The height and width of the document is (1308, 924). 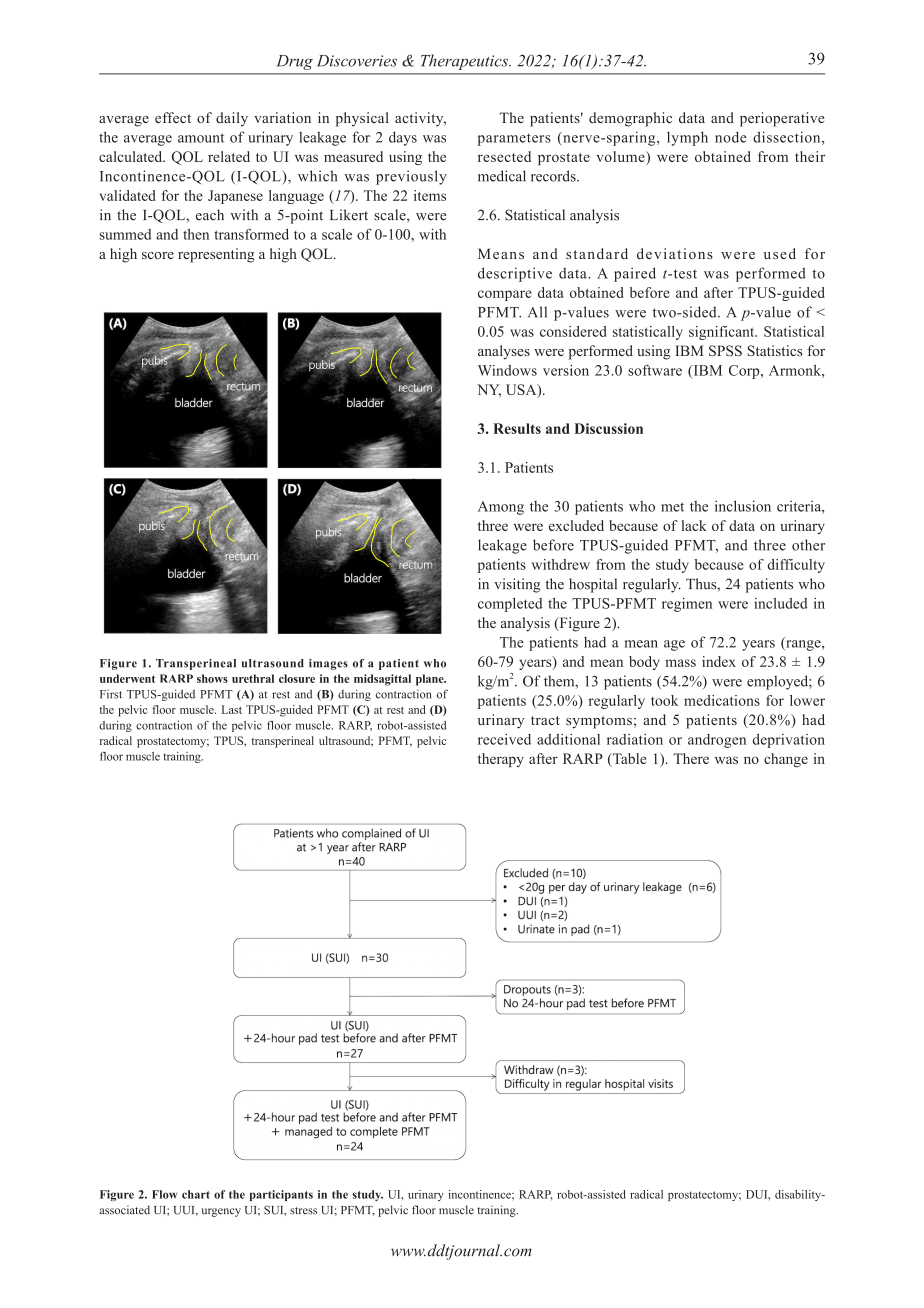 What do you see at coordinates (303, 1211) in the document?
I see `stress` at bounding box center [303, 1211].
